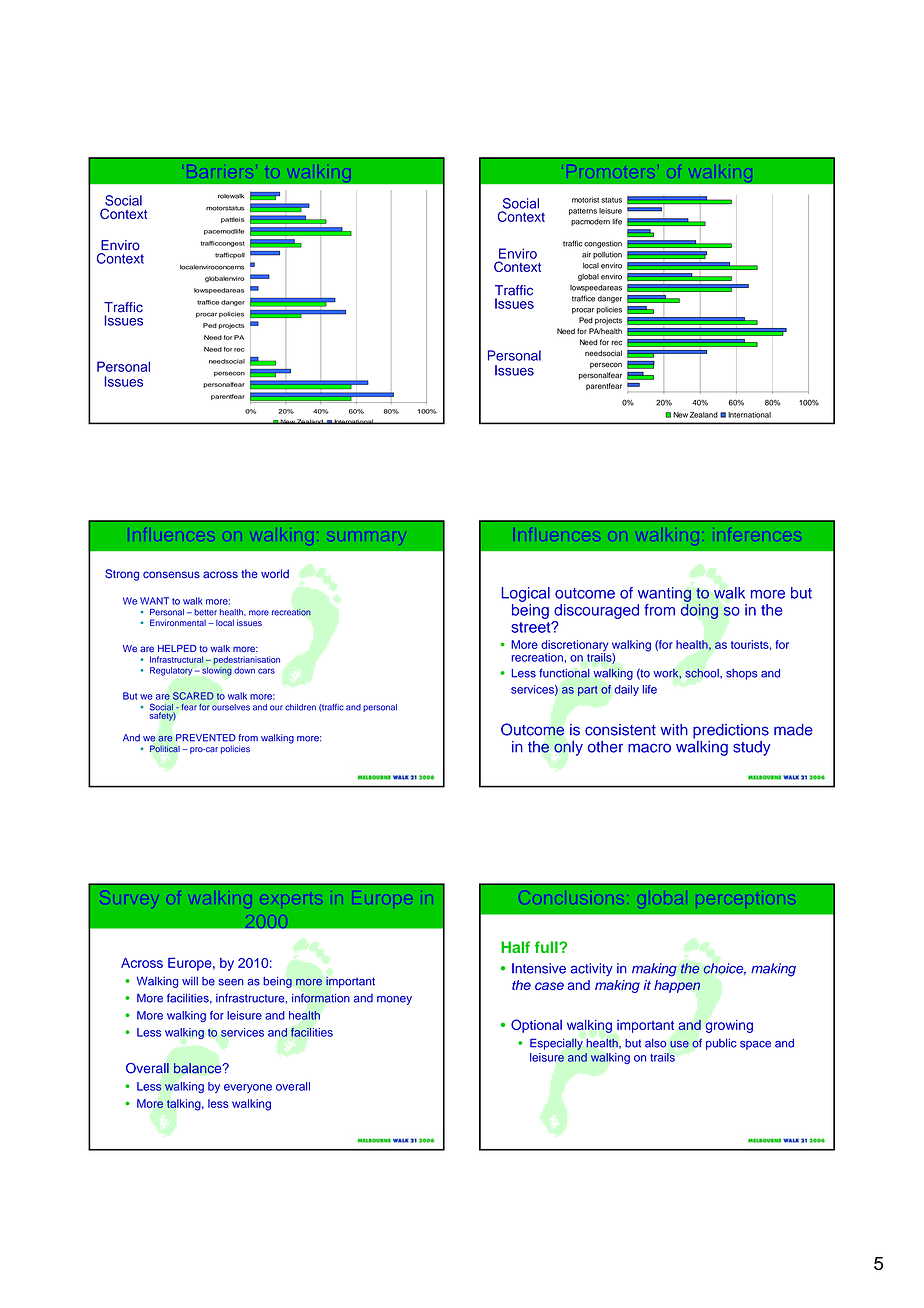 The image size is (924, 1308). Describe the element at coordinates (536, 1026) in the screenshot. I see `Optional` at that location.
